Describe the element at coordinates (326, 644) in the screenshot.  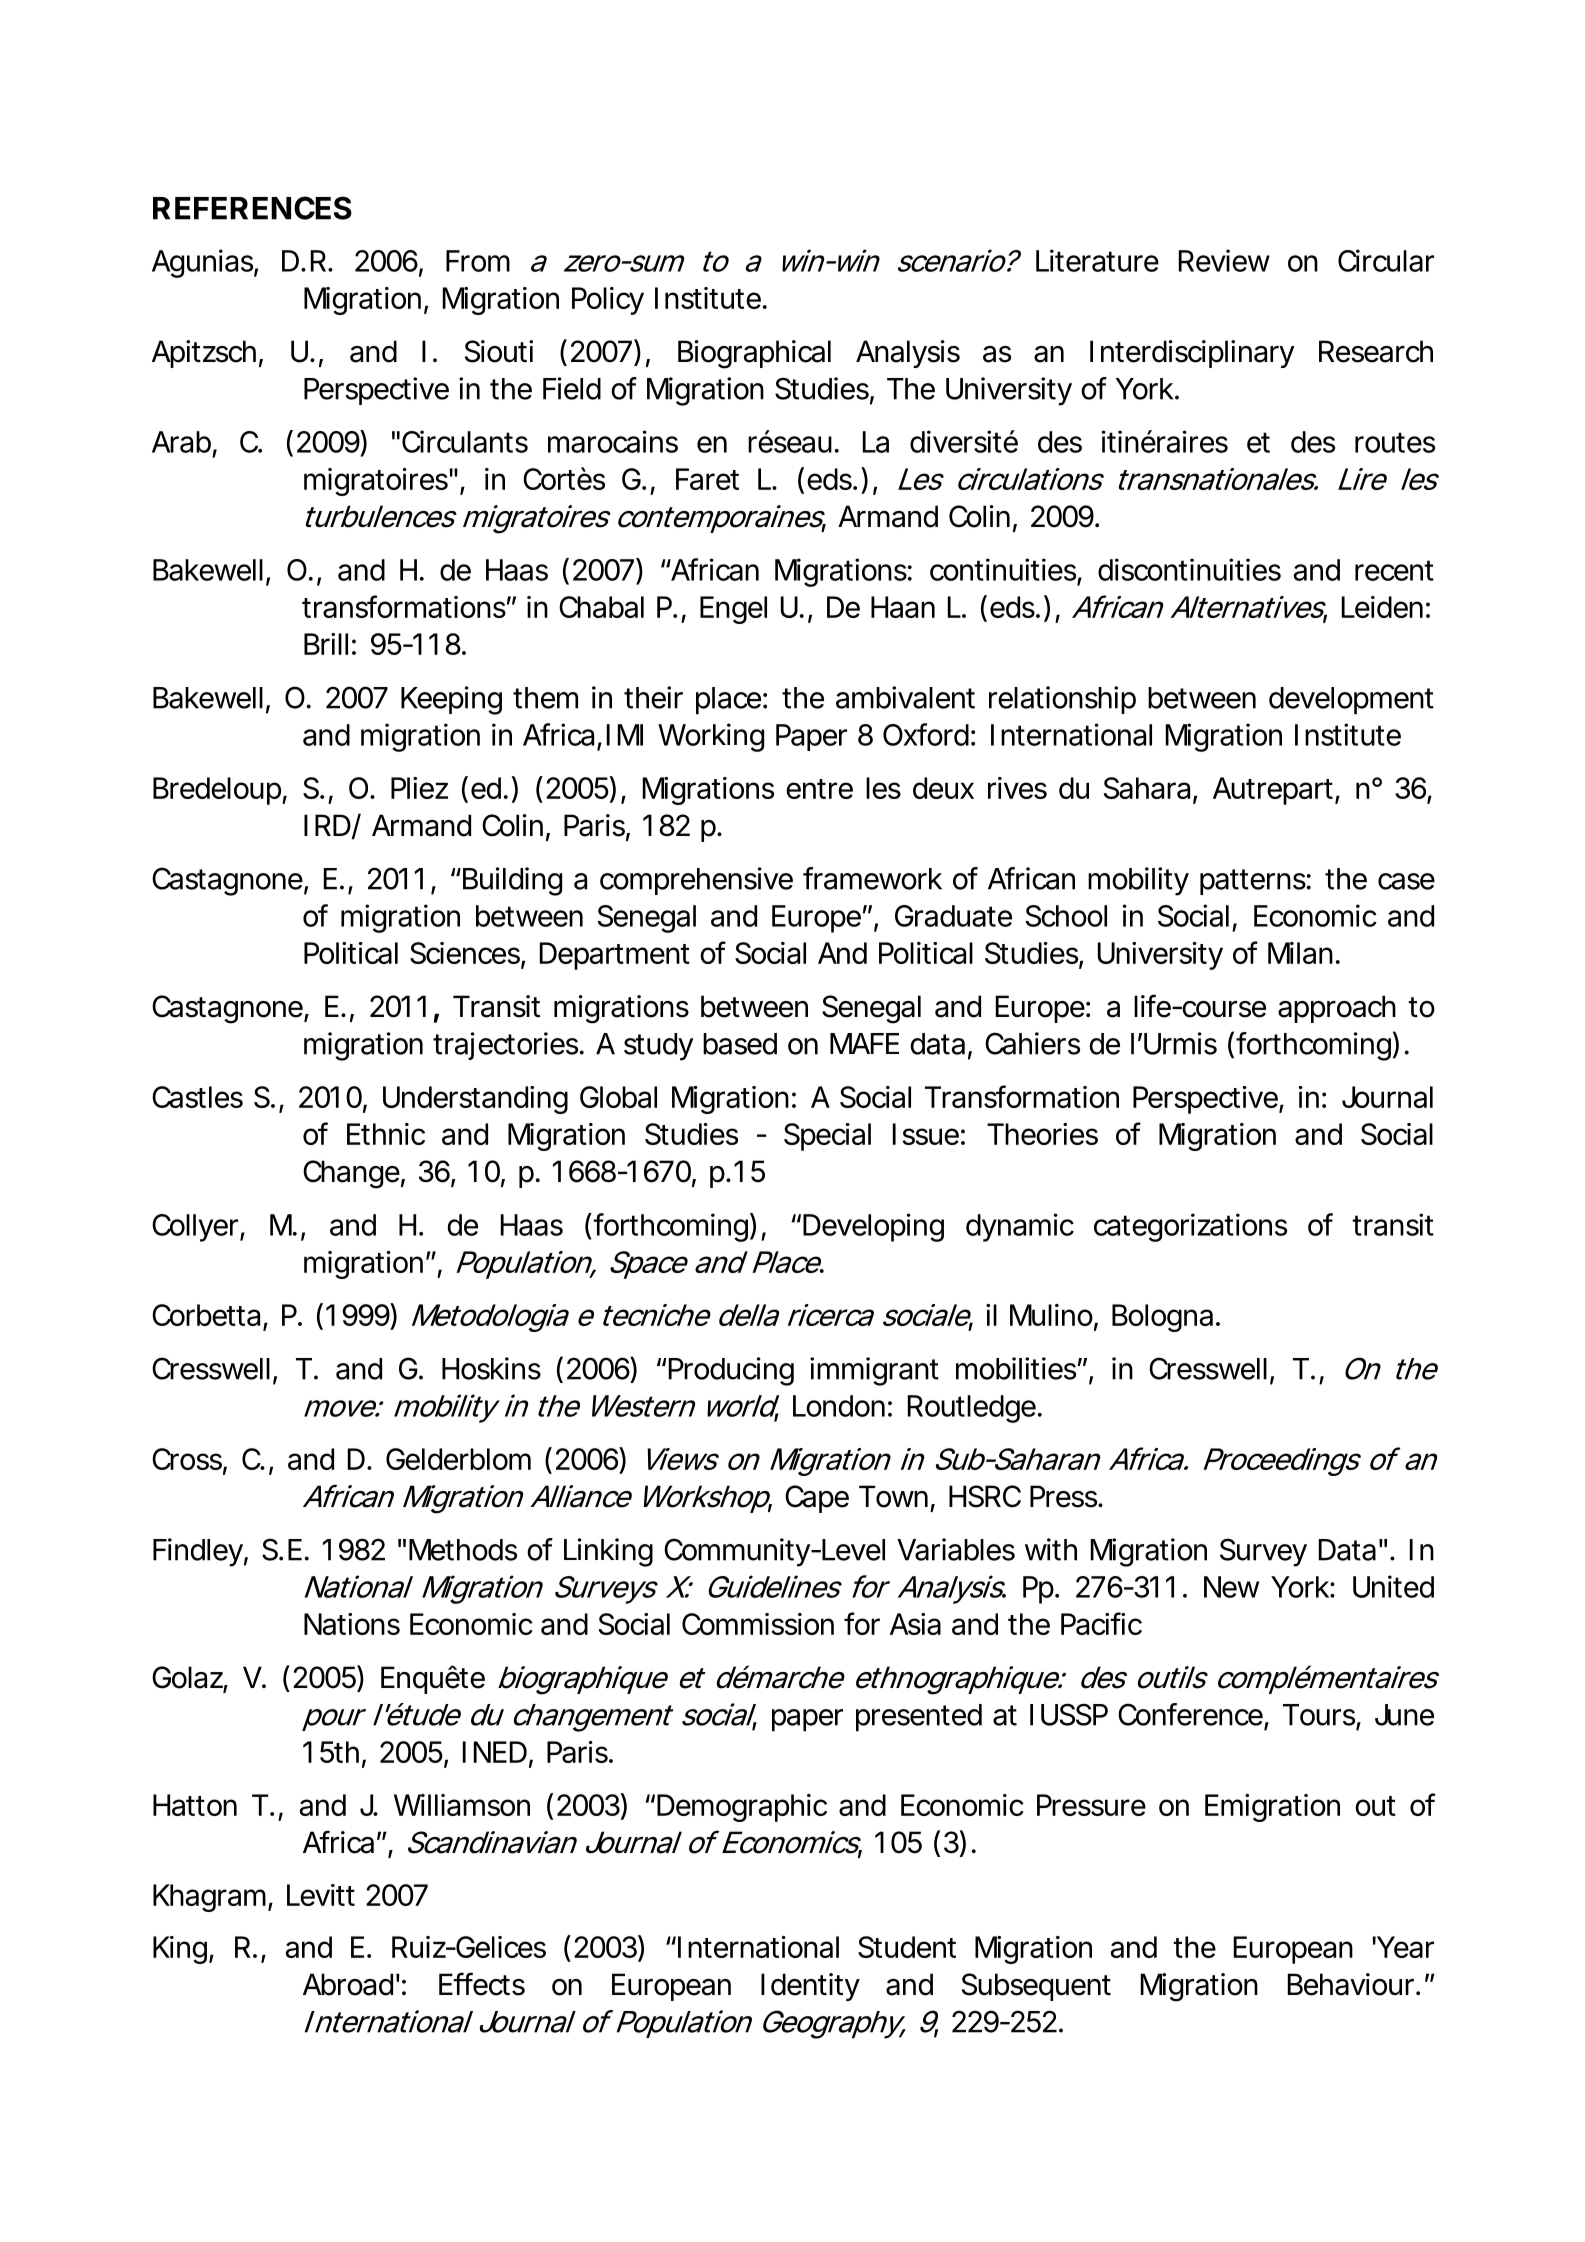
I see `Brill` at that location.
